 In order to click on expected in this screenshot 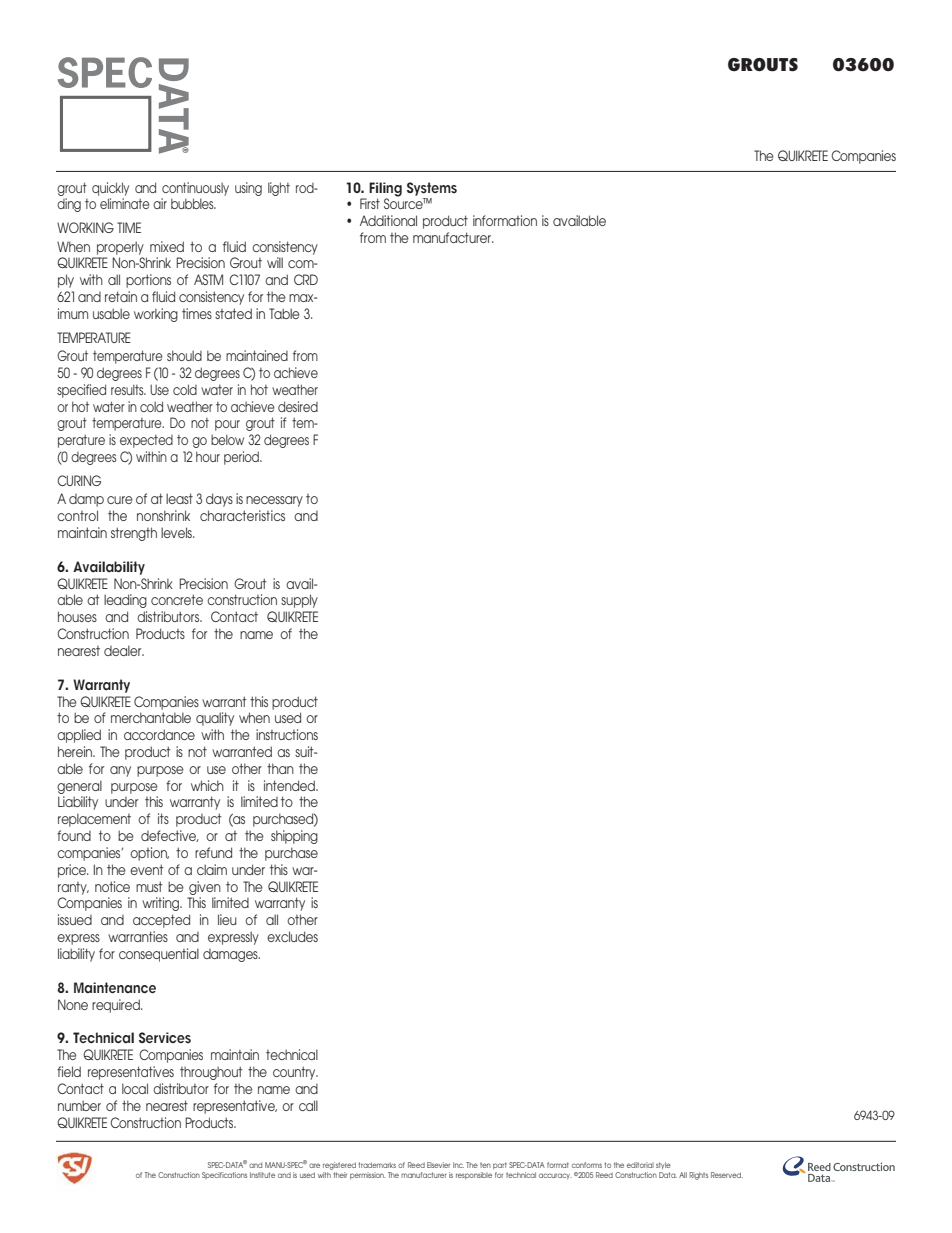, I will do `click(146, 441)`.
